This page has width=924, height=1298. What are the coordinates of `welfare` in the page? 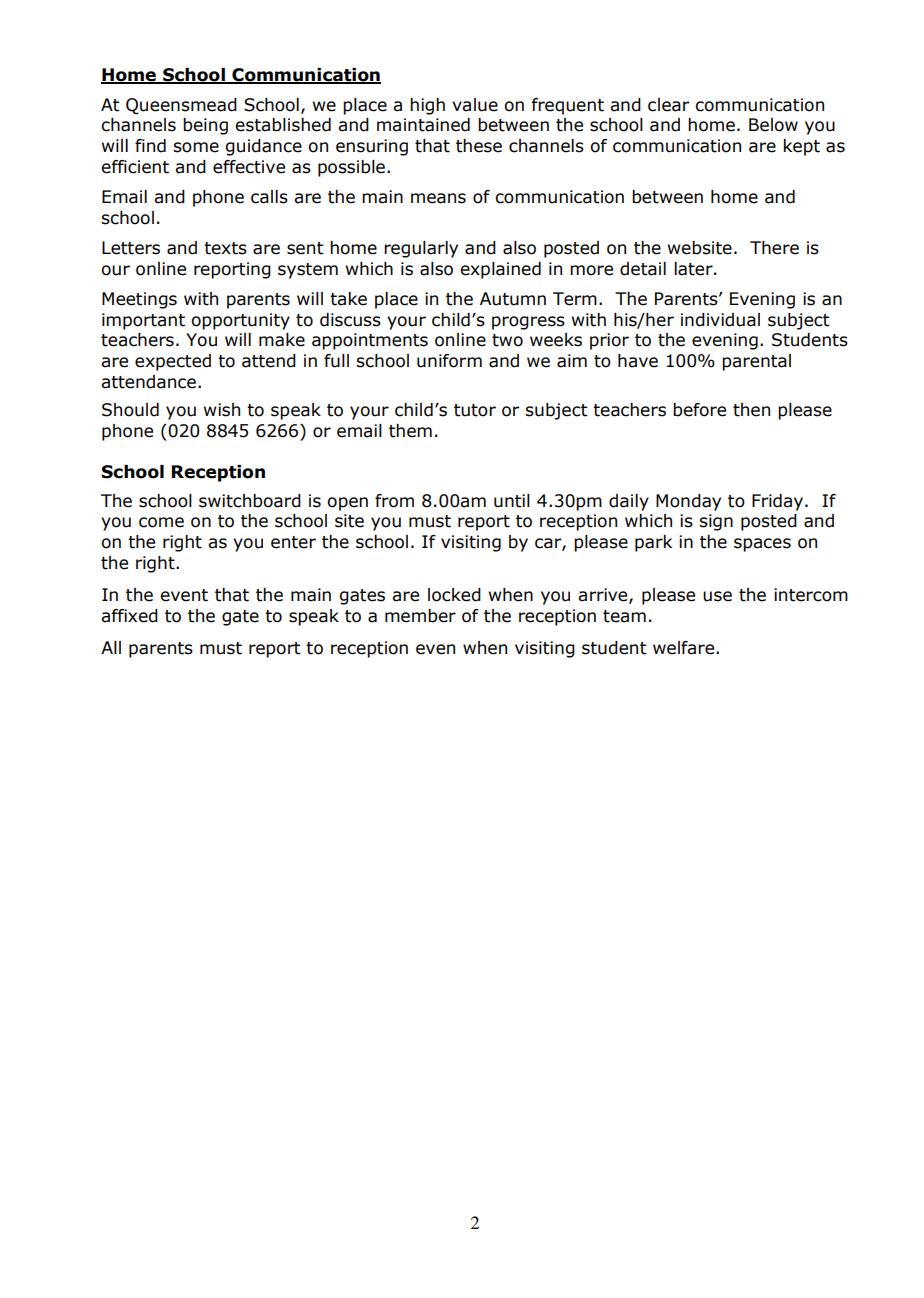 It's located at (685, 648).
